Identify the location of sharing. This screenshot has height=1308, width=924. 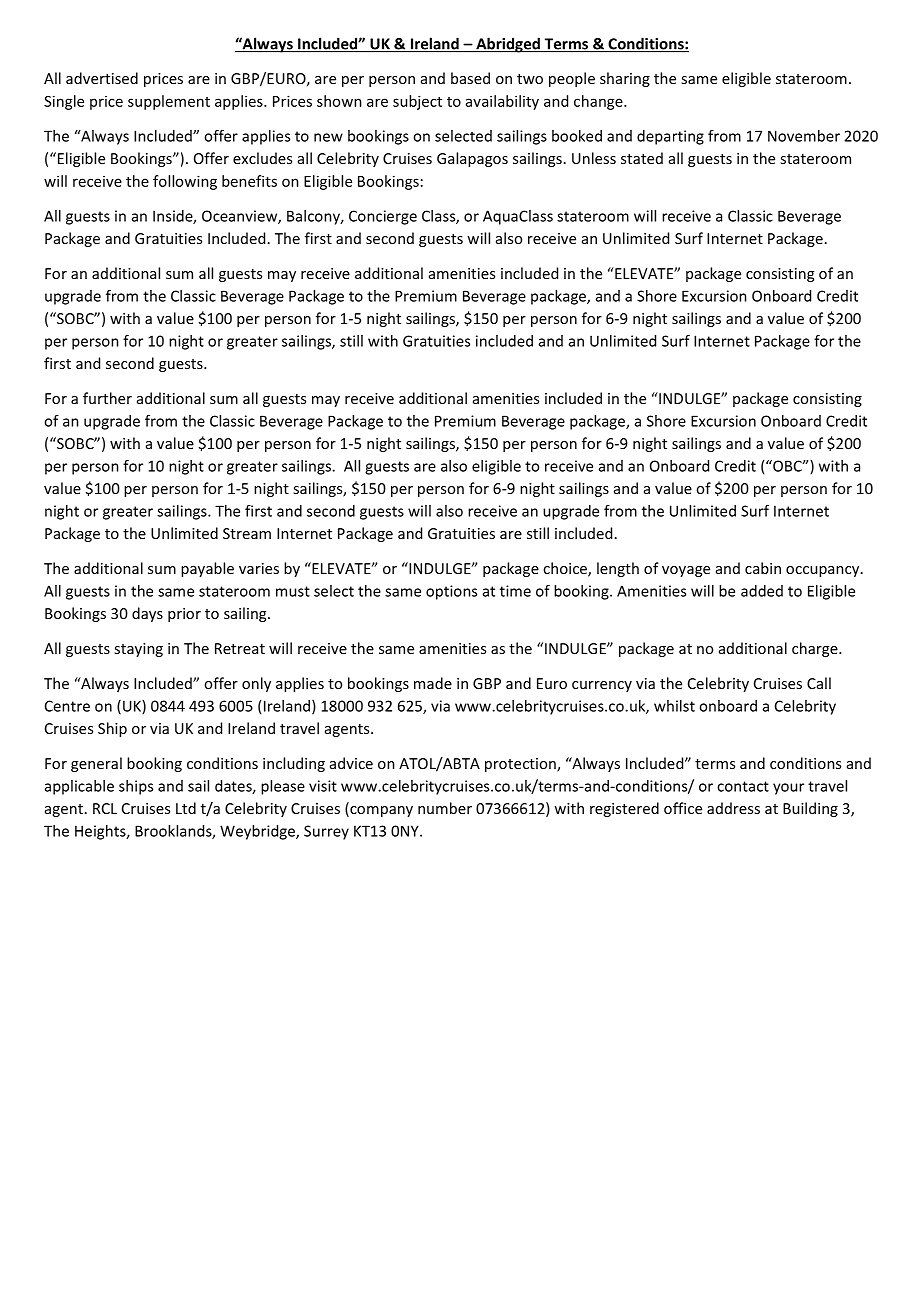
(625, 79).
